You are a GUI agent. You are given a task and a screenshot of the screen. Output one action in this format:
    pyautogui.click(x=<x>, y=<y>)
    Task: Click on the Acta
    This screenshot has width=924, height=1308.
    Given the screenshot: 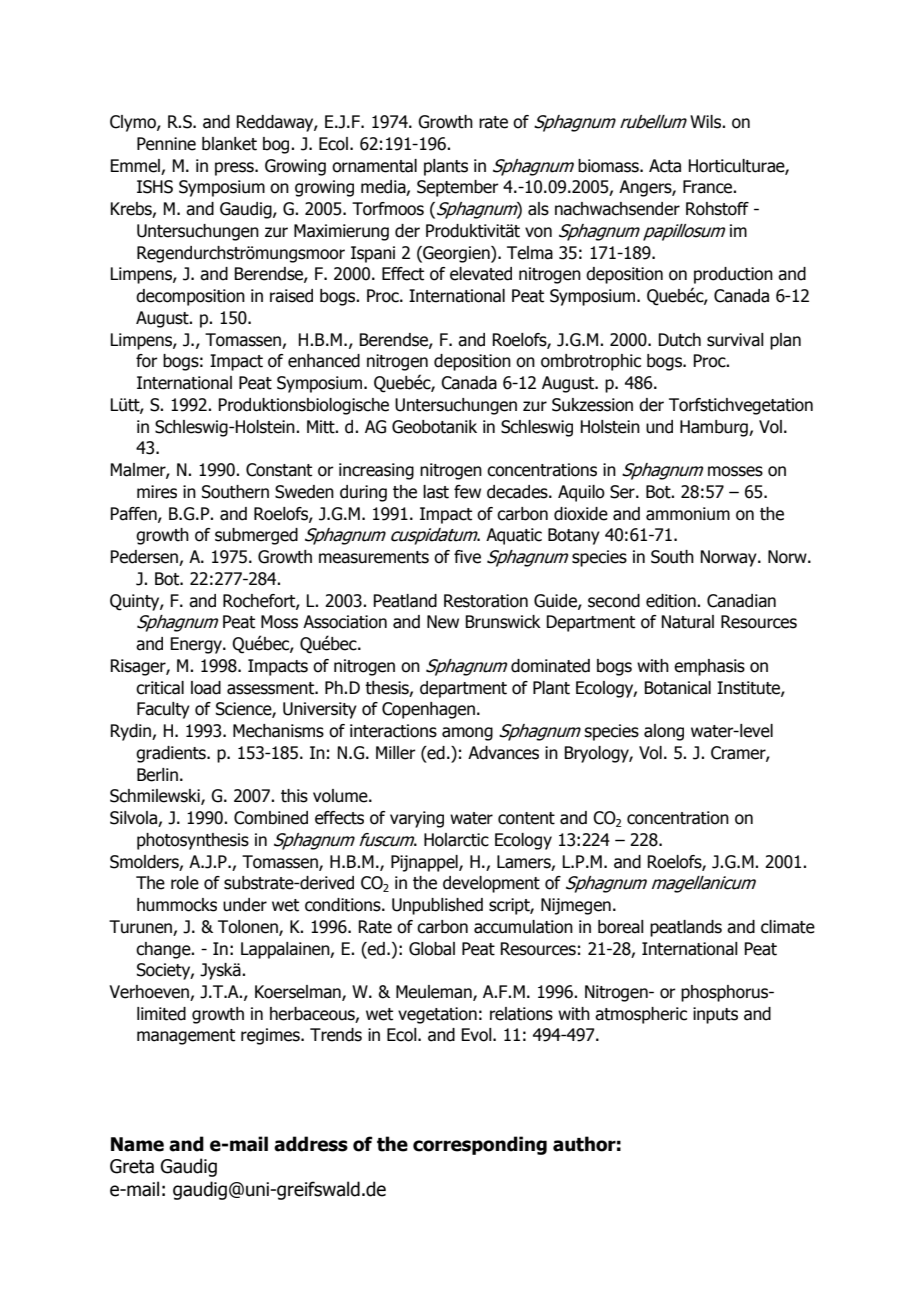 What is the action you would take?
    pyautogui.click(x=665, y=166)
